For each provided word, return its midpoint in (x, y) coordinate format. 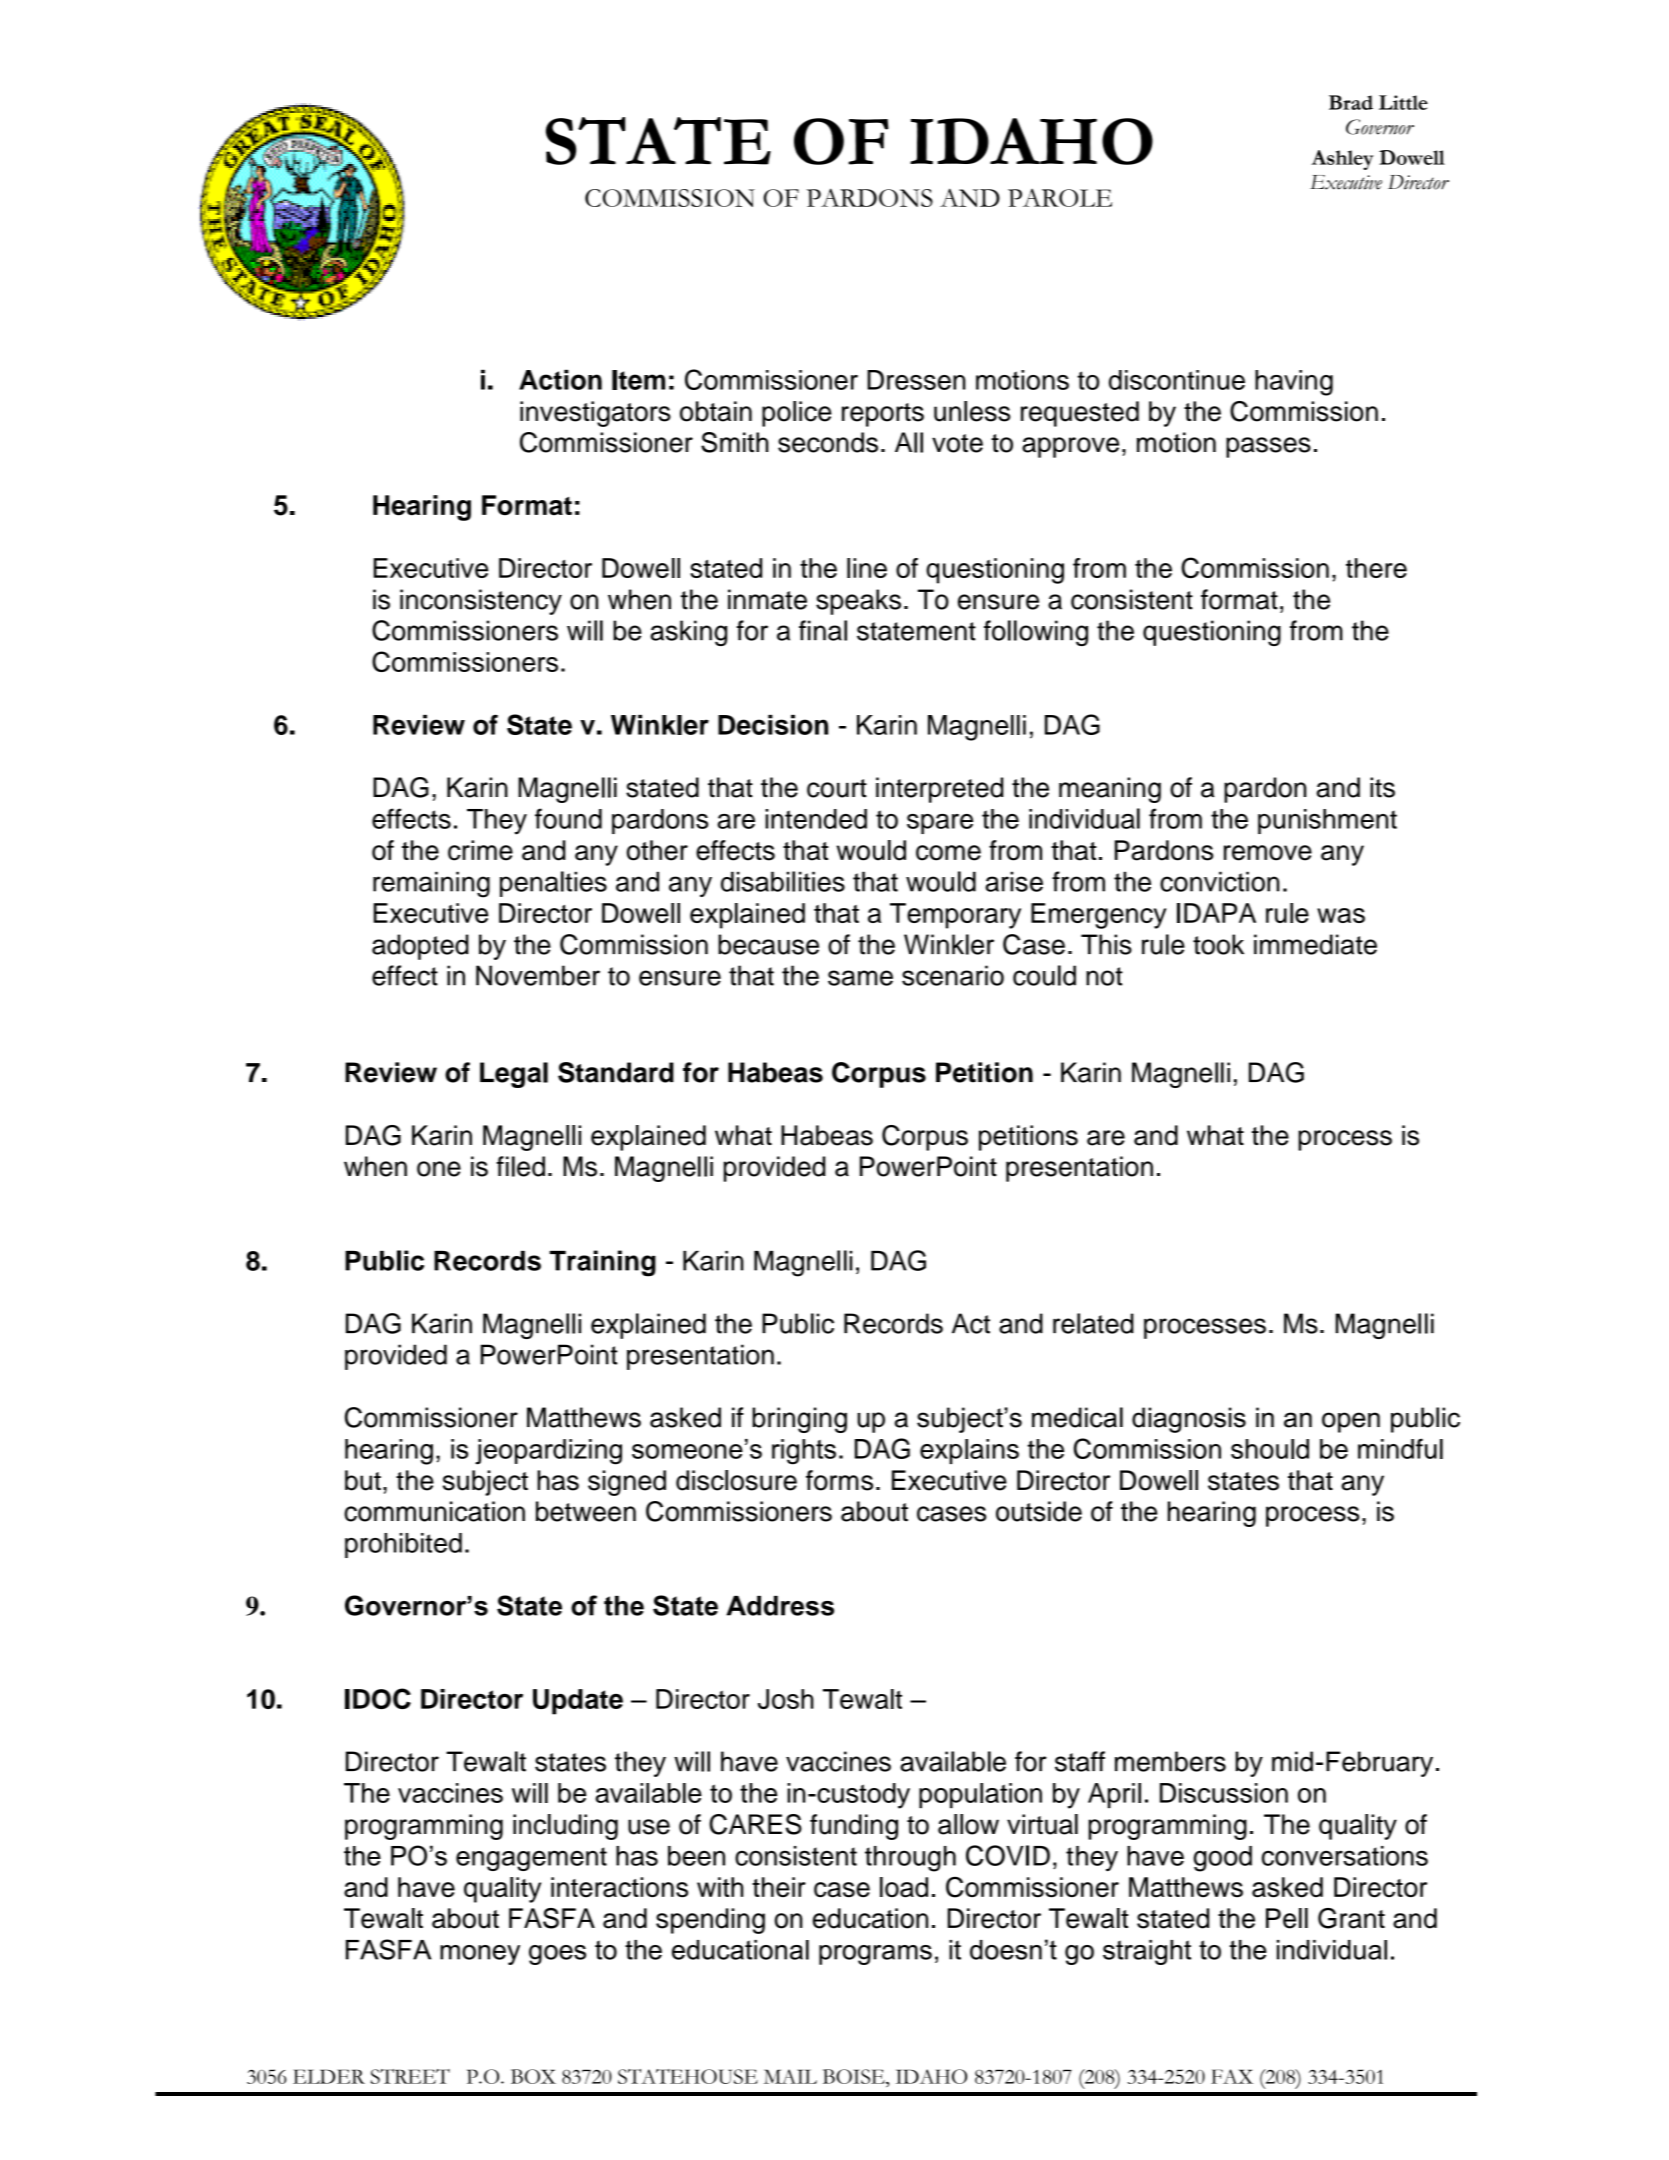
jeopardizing (548, 1452)
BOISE (855, 2076)
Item (638, 380)
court (837, 788)
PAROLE (1060, 198)
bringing (799, 1420)
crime (480, 850)
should (1270, 1449)
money (480, 1955)
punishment (1327, 821)
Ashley (1342, 160)
